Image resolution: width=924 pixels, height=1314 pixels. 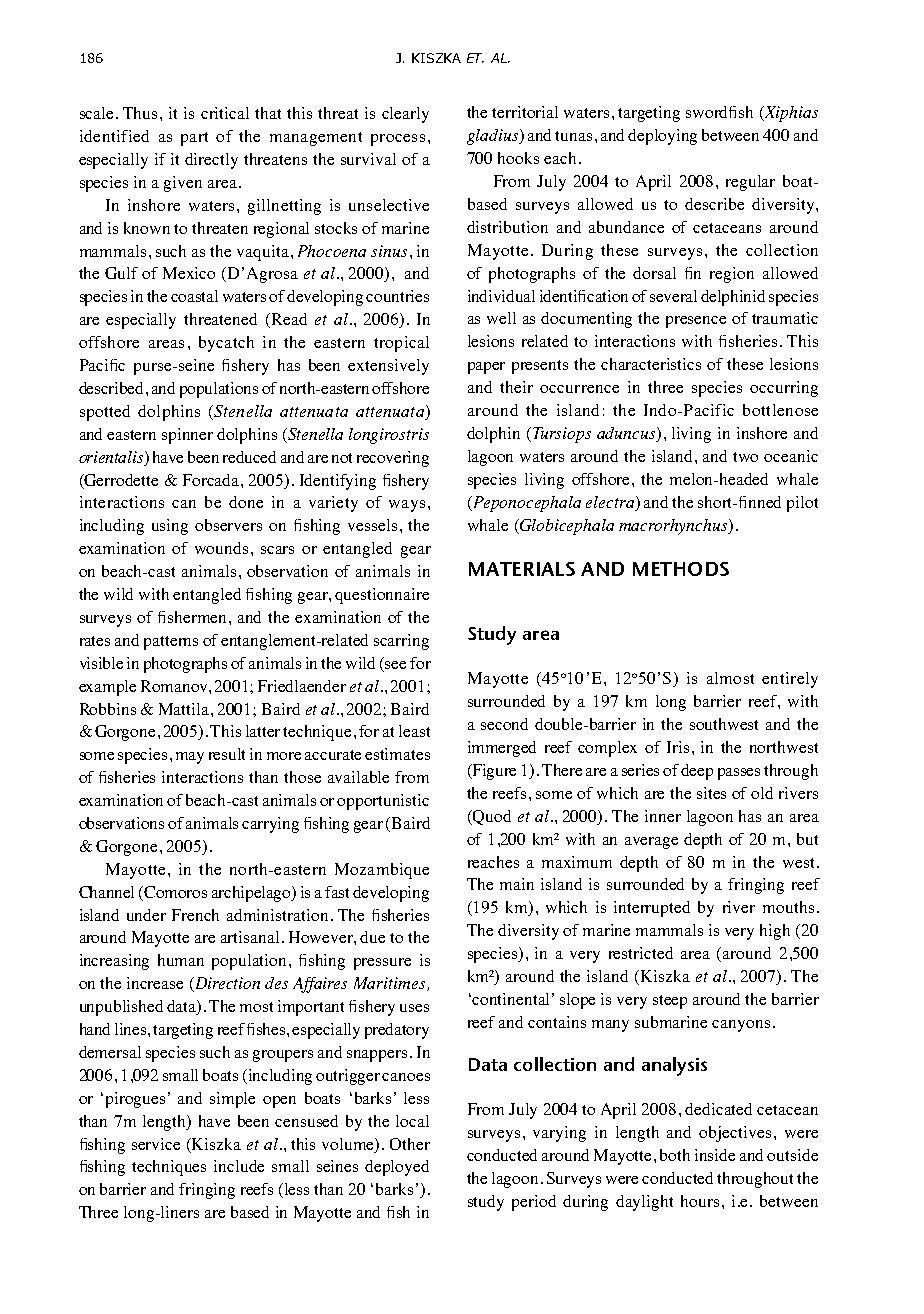 What do you see at coordinates (105, 413) in the screenshot?
I see `spotted` at bounding box center [105, 413].
